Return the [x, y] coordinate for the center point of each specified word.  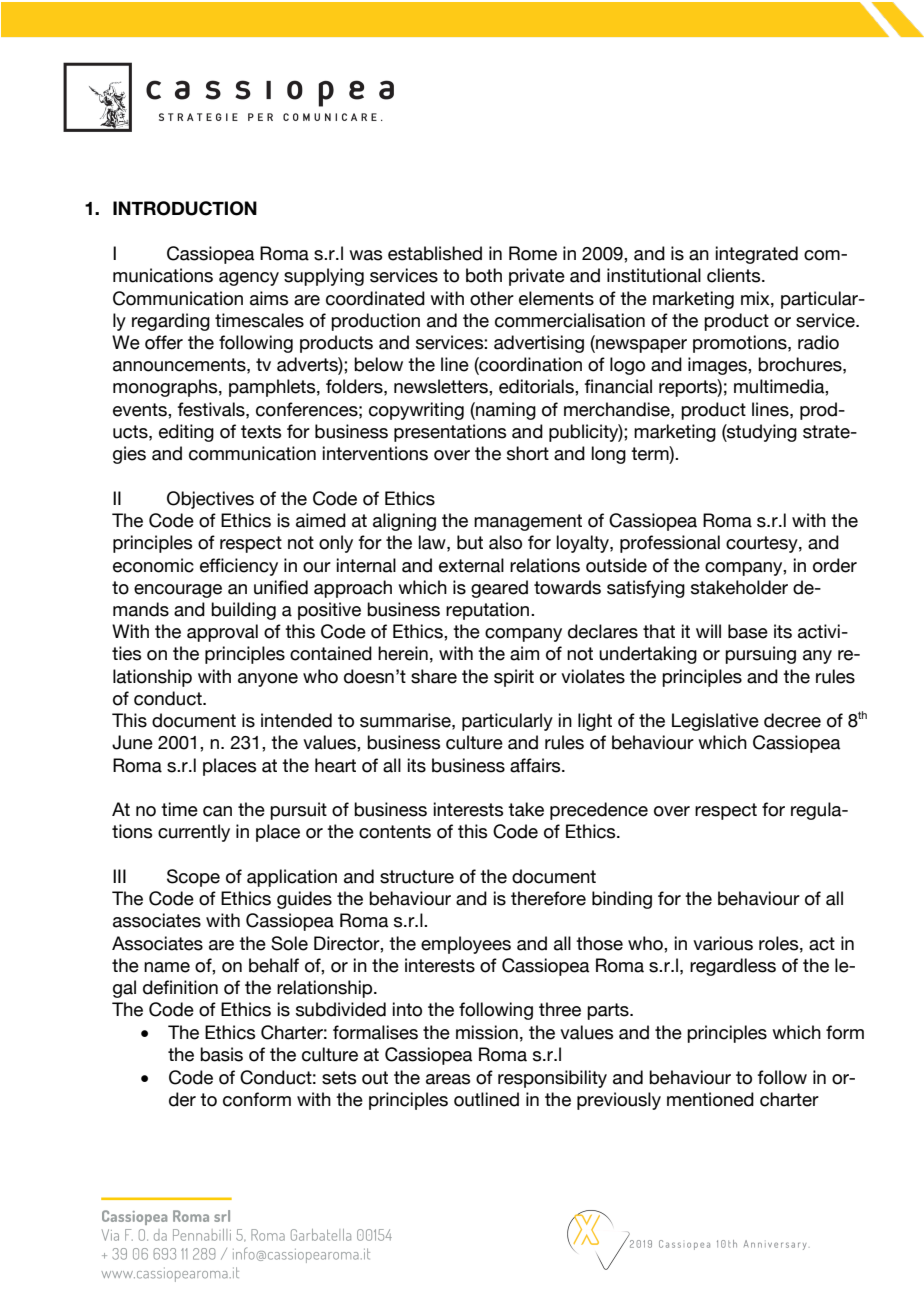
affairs [536, 765]
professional [670, 544]
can [217, 811]
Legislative [715, 722]
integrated [757, 255]
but [470, 542]
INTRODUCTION [185, 208]
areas [448, 1079]
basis [221, 1054]
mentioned [710, 1099]
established [435, 253]
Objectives [210, 500]
